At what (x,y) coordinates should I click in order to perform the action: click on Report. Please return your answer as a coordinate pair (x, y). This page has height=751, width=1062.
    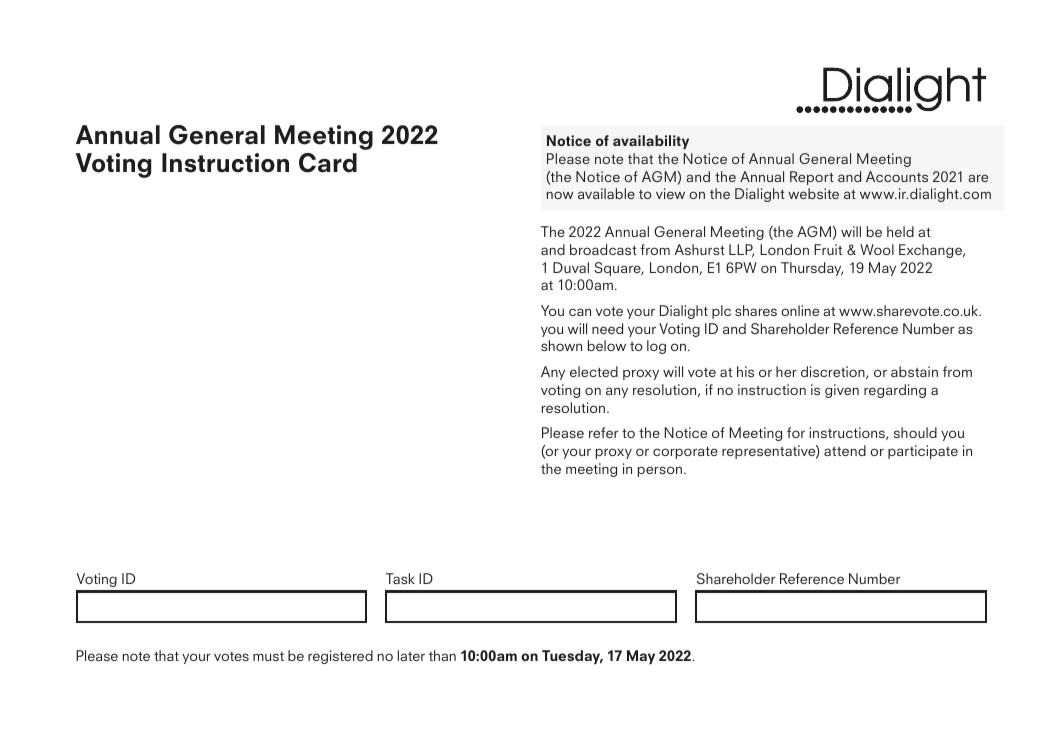
    Looking at the image, I should click on (812, 178).
